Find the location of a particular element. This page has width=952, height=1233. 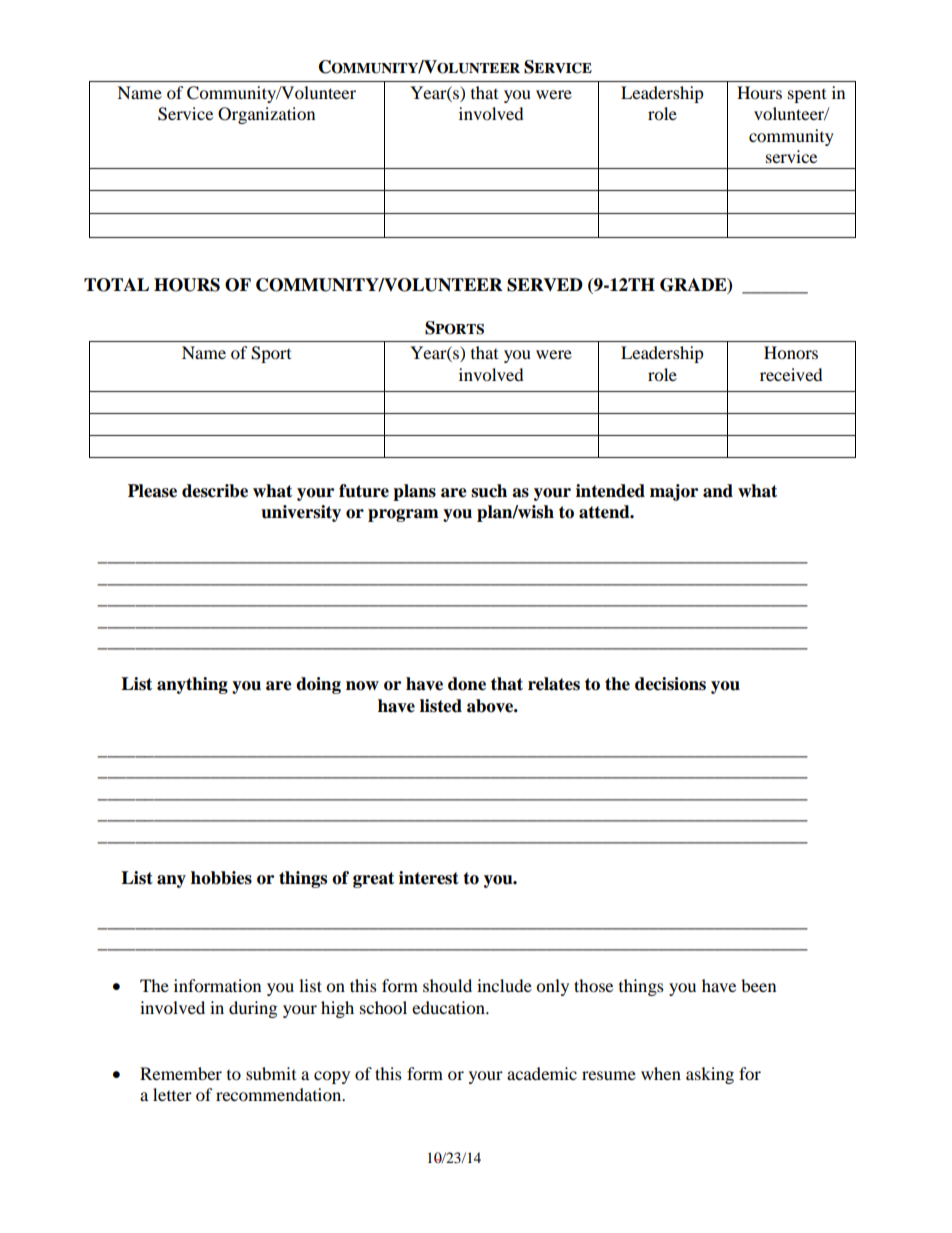

spent is located at coordinates (807, 96).
